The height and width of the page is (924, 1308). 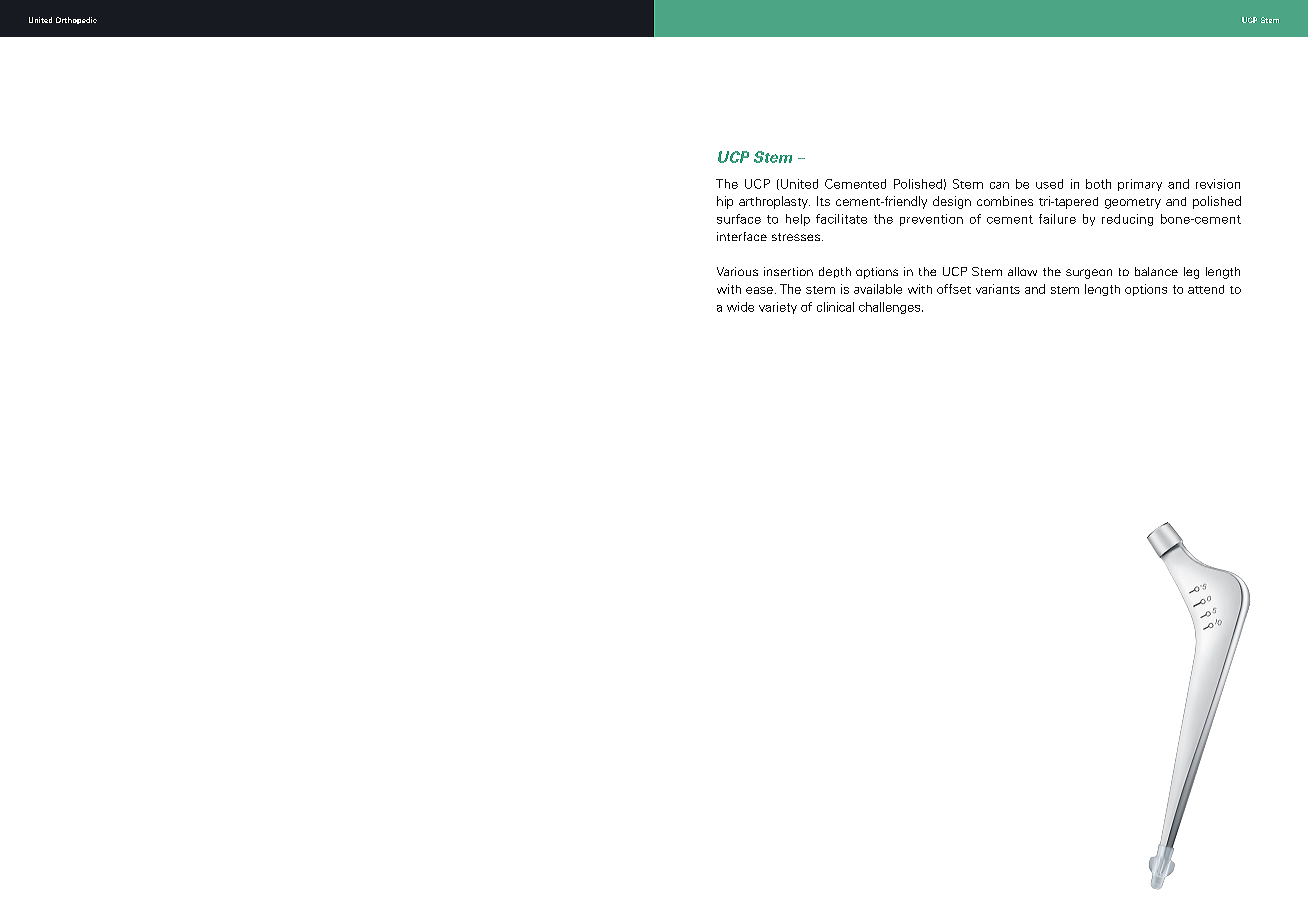 I want to click on both, so click(x=1098, y=184).
